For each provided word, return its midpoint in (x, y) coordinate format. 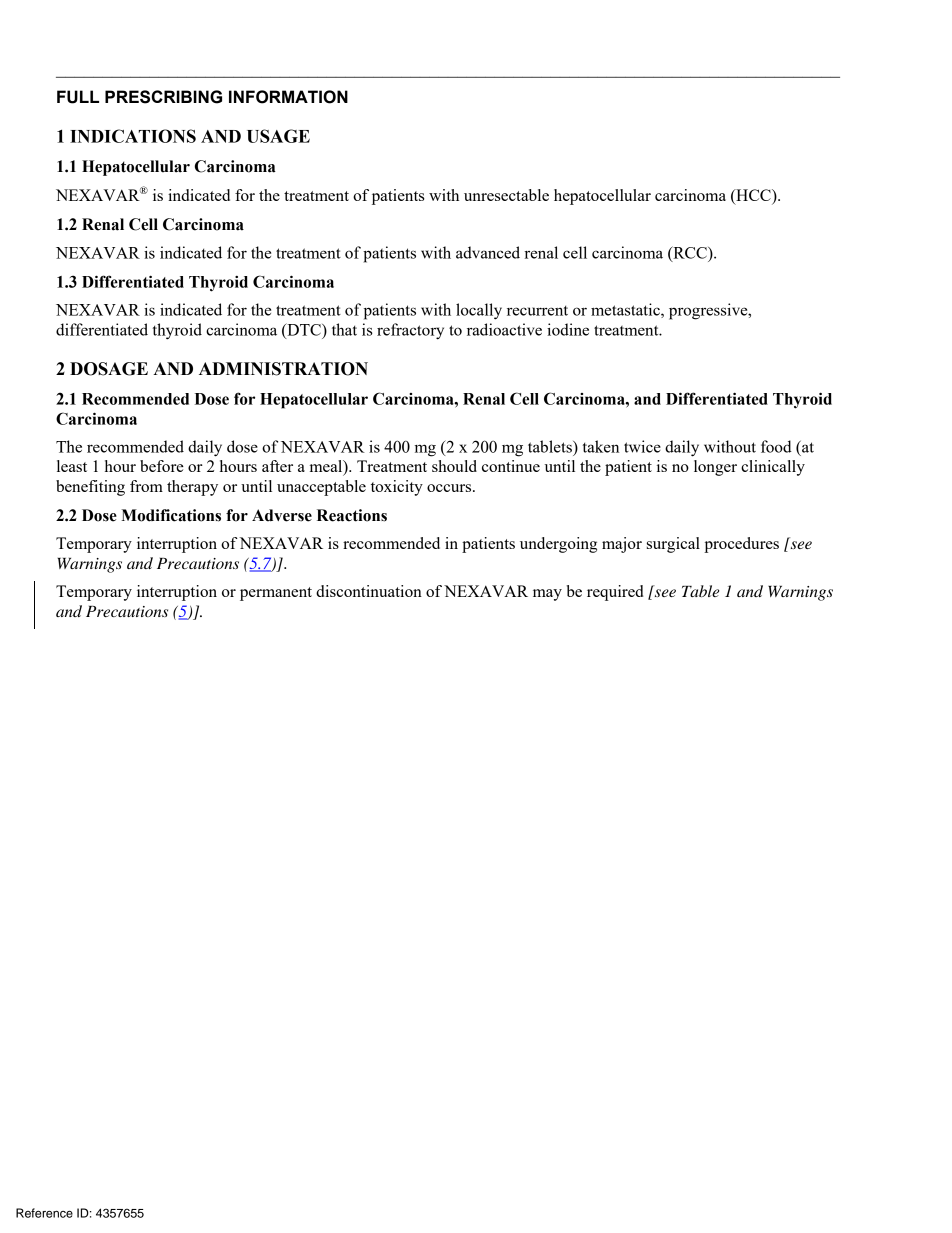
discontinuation (369, 591)
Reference (44, 1213)
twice (642, 446)
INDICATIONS (133, 136)
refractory (410, 331)
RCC (690, 253)
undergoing (558, 545)
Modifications (171, 515)
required (615, 593)
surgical (673, 545)
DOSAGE (109, 369)
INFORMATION (288, 97)
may (547, 595)
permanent (276, 594)
